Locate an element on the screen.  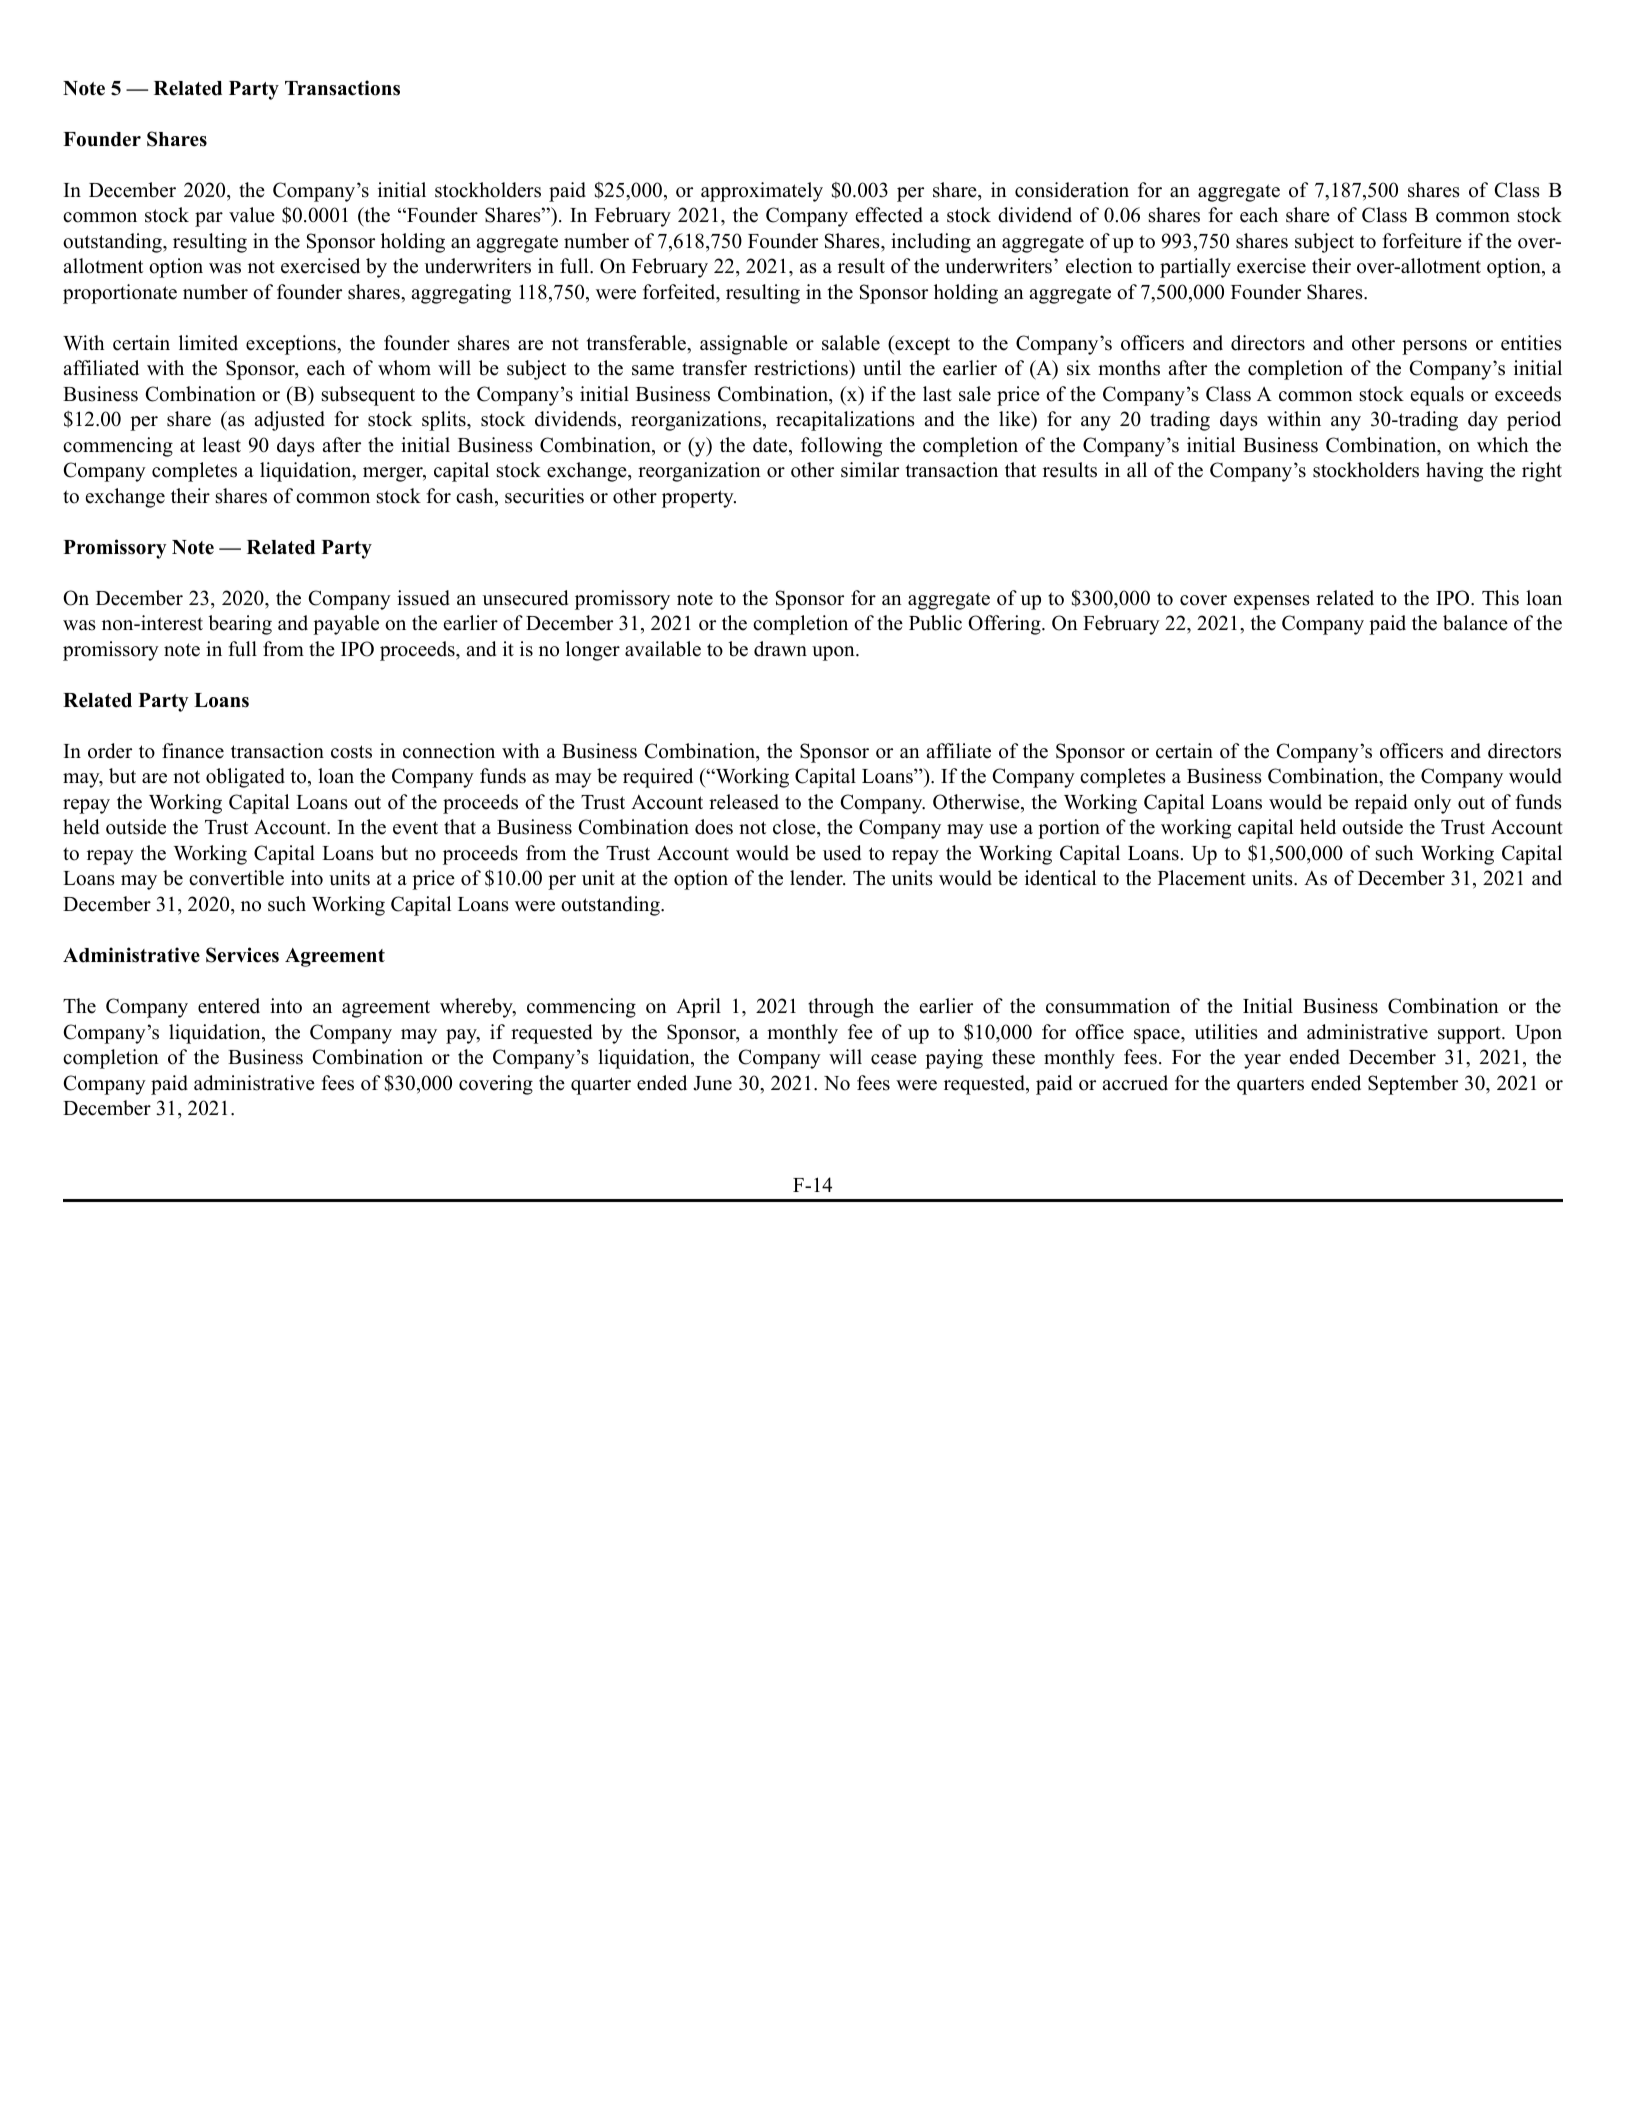
restrictions is located at coordinates (802, 369).
